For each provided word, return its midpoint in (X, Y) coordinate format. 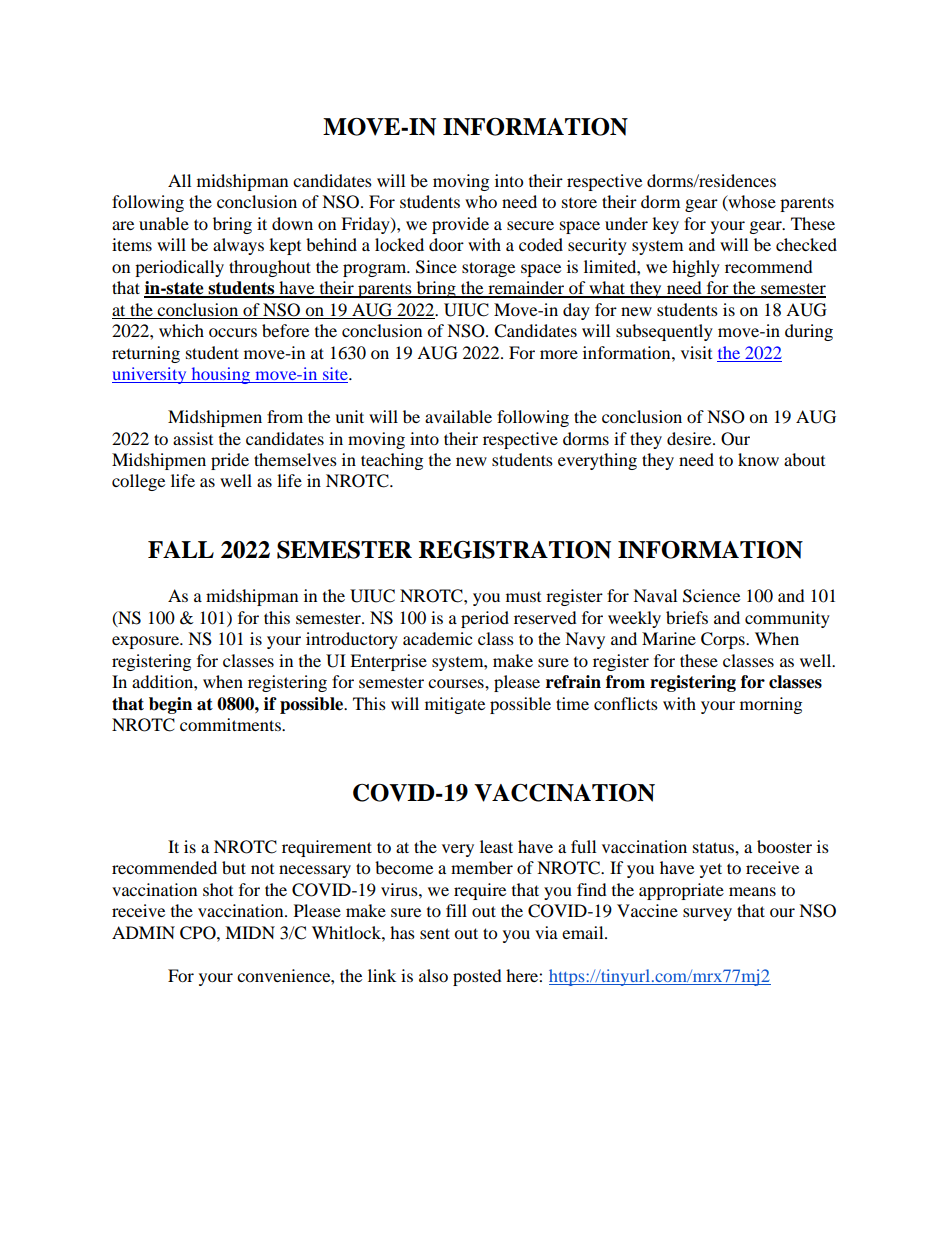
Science (711, 596)
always (238, 246)
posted (477, 977)
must (523, 597)
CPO (199, 933)
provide (460, 225)
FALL (181, 549)
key (665, 225)
